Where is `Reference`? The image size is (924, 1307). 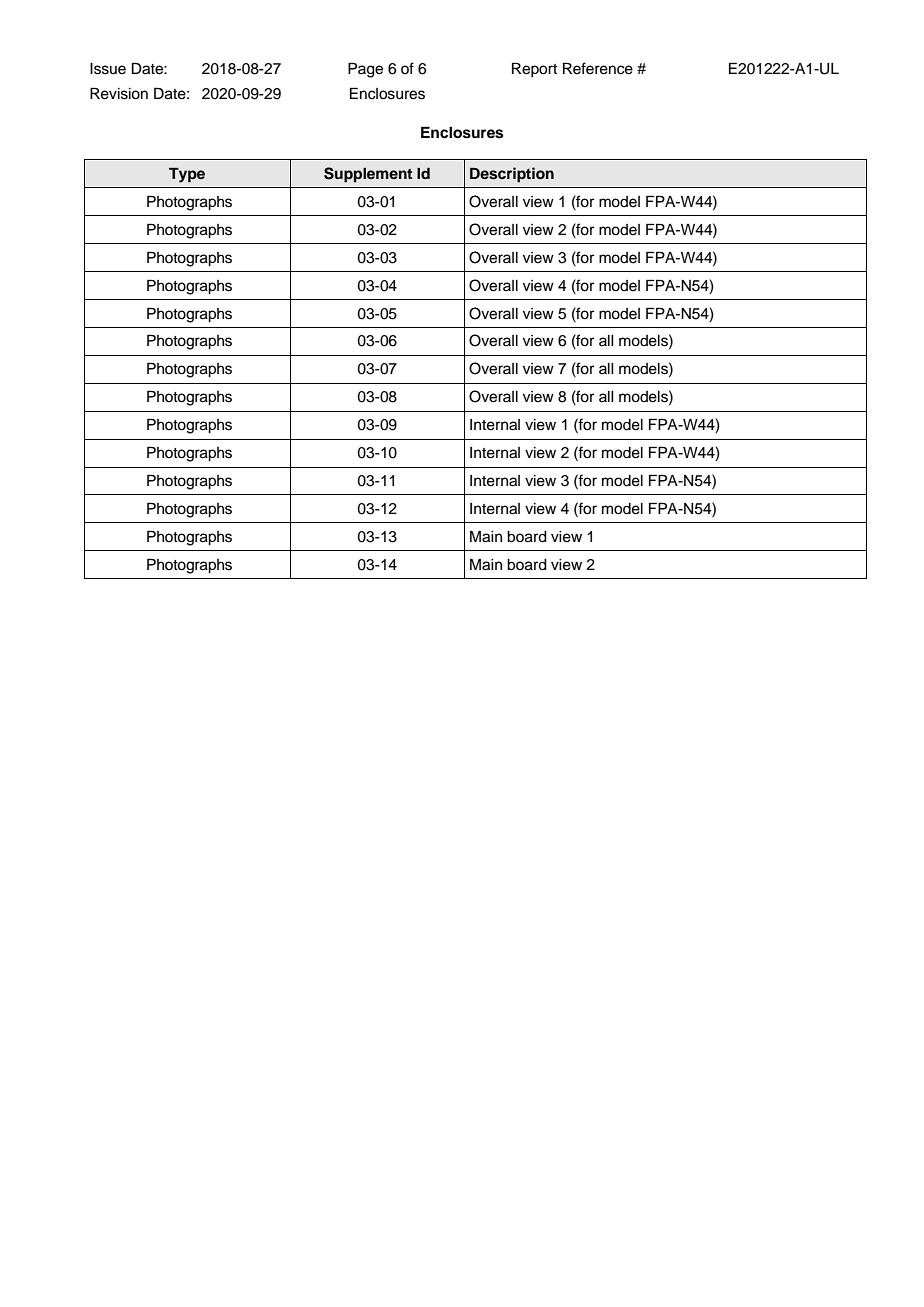
Reference is located at coordinates (598, 68).
